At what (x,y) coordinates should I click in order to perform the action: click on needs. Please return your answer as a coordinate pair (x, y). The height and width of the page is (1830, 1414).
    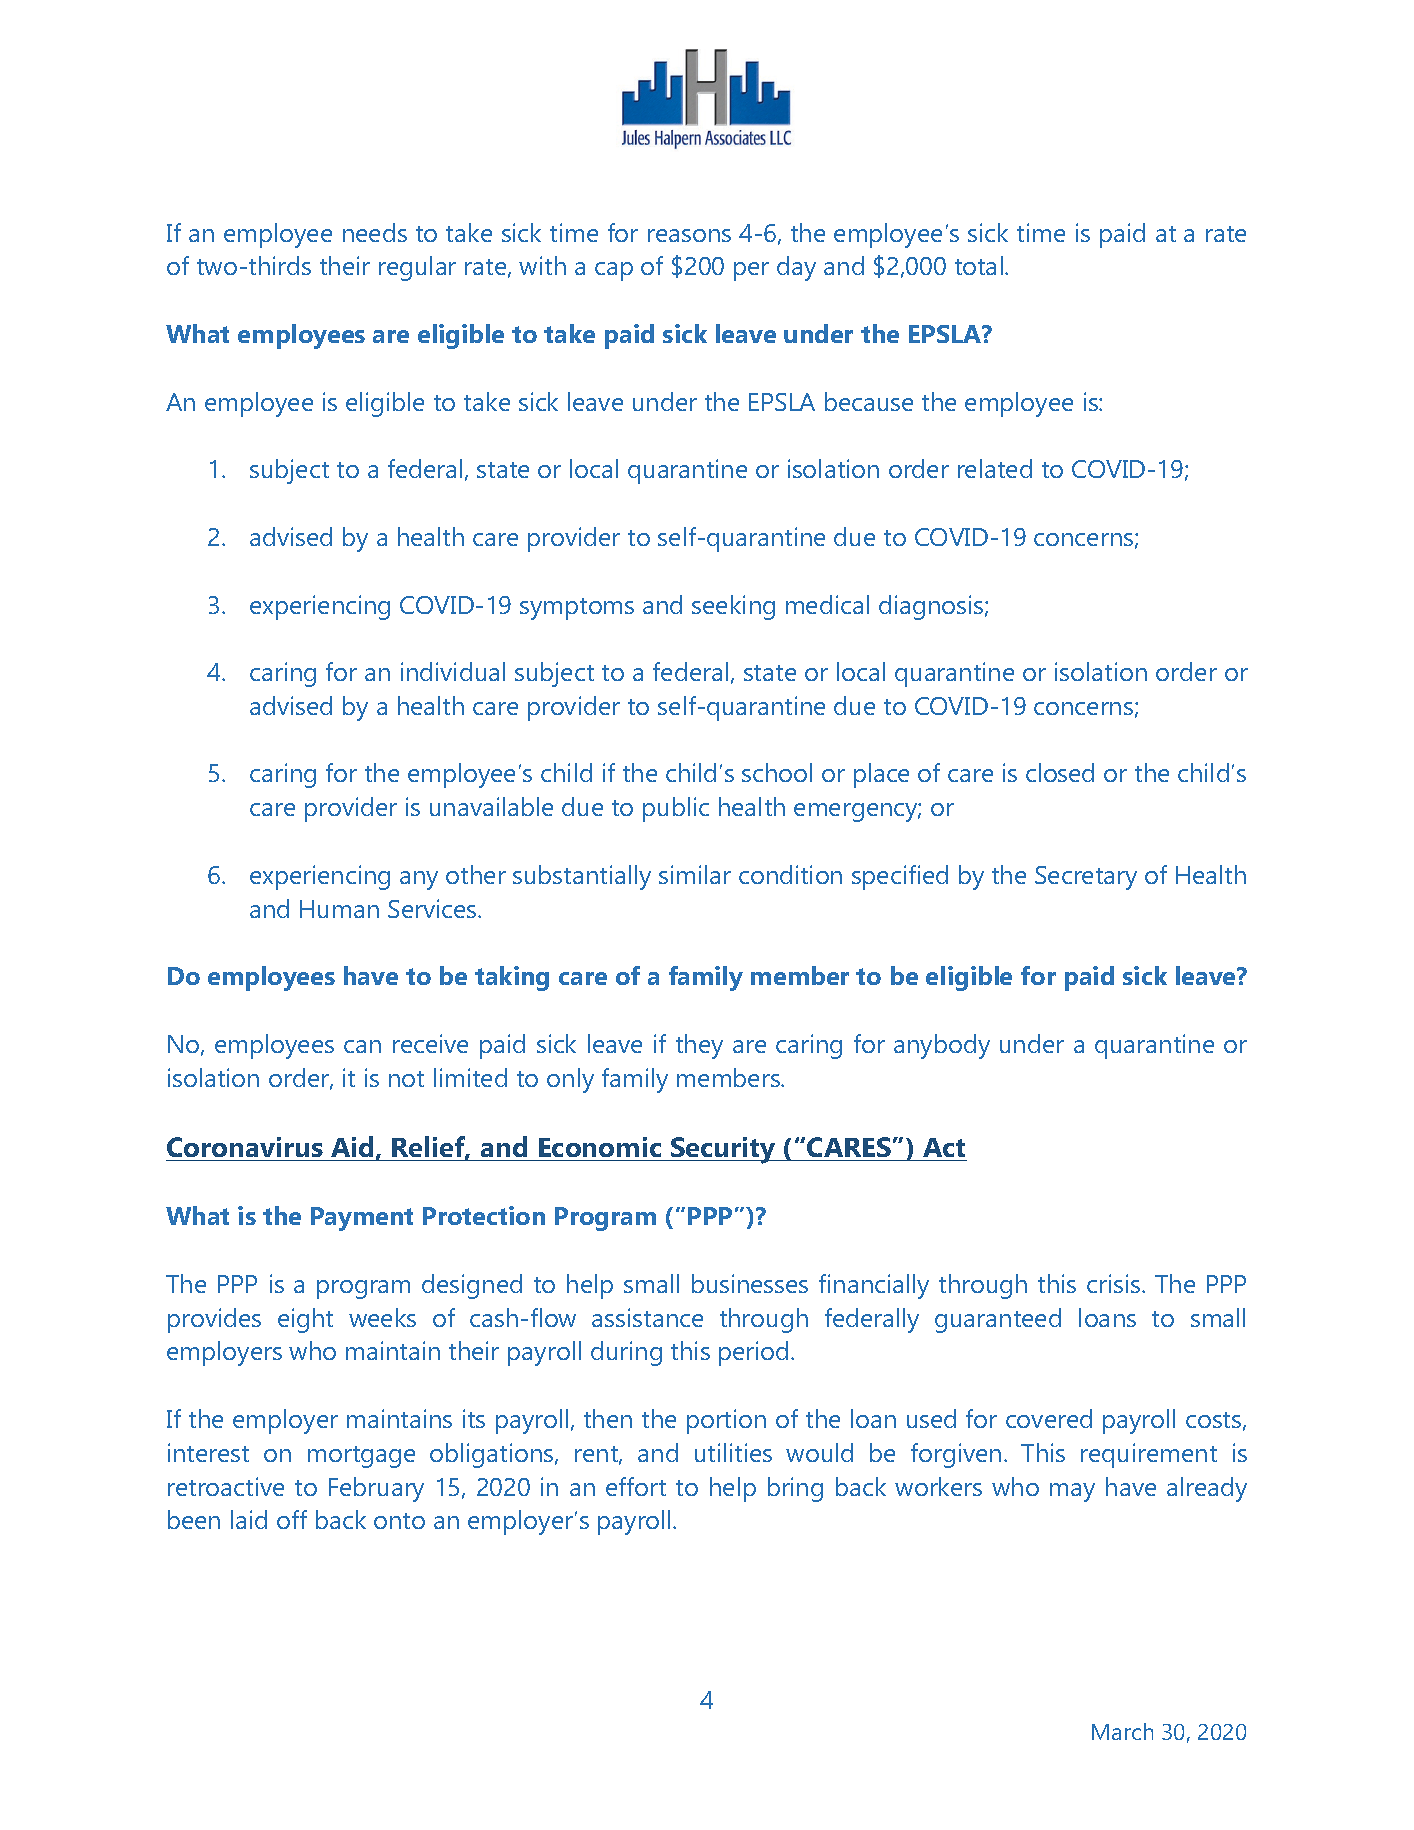
    Looking at the image, I should click on (375, 232).
